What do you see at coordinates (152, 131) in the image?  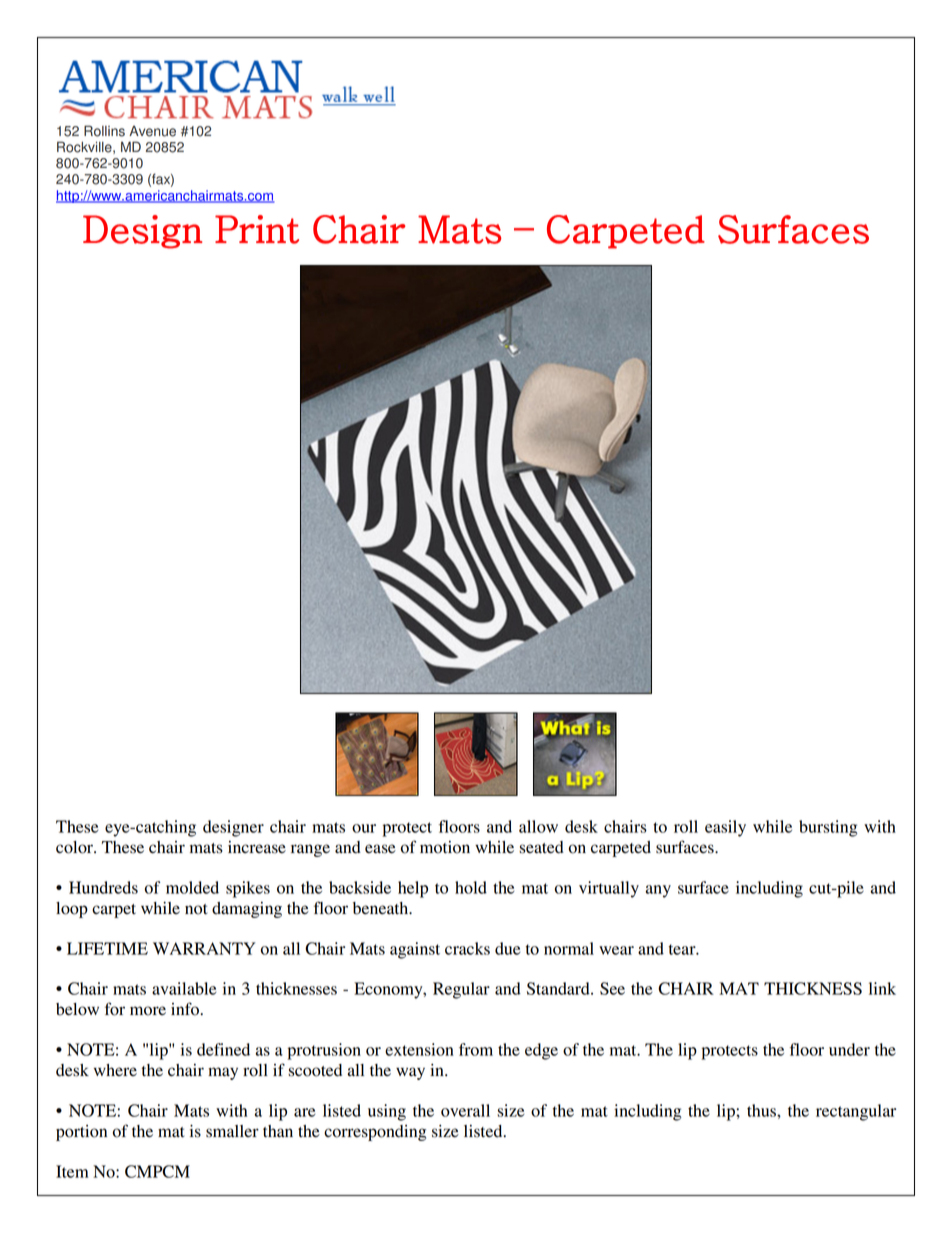 I see `Avenue` at bounding box center [152, 131].
